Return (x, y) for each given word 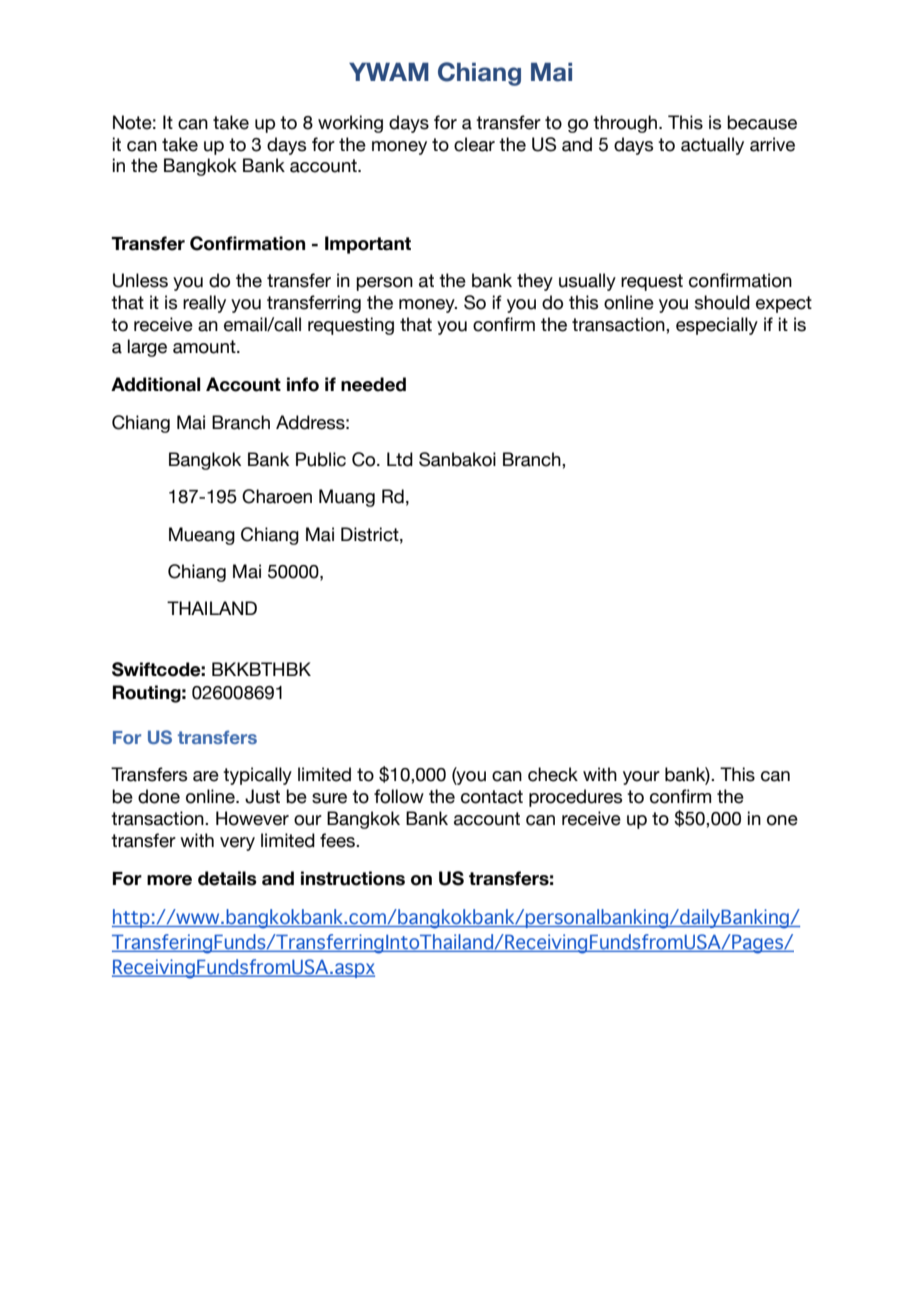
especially (717, 326)
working (350, 124)
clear (474, 144)
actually (712, 146)
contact (492, 797)
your (641, 778)
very (237, 844)
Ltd (400, 459)
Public (321, 459)
